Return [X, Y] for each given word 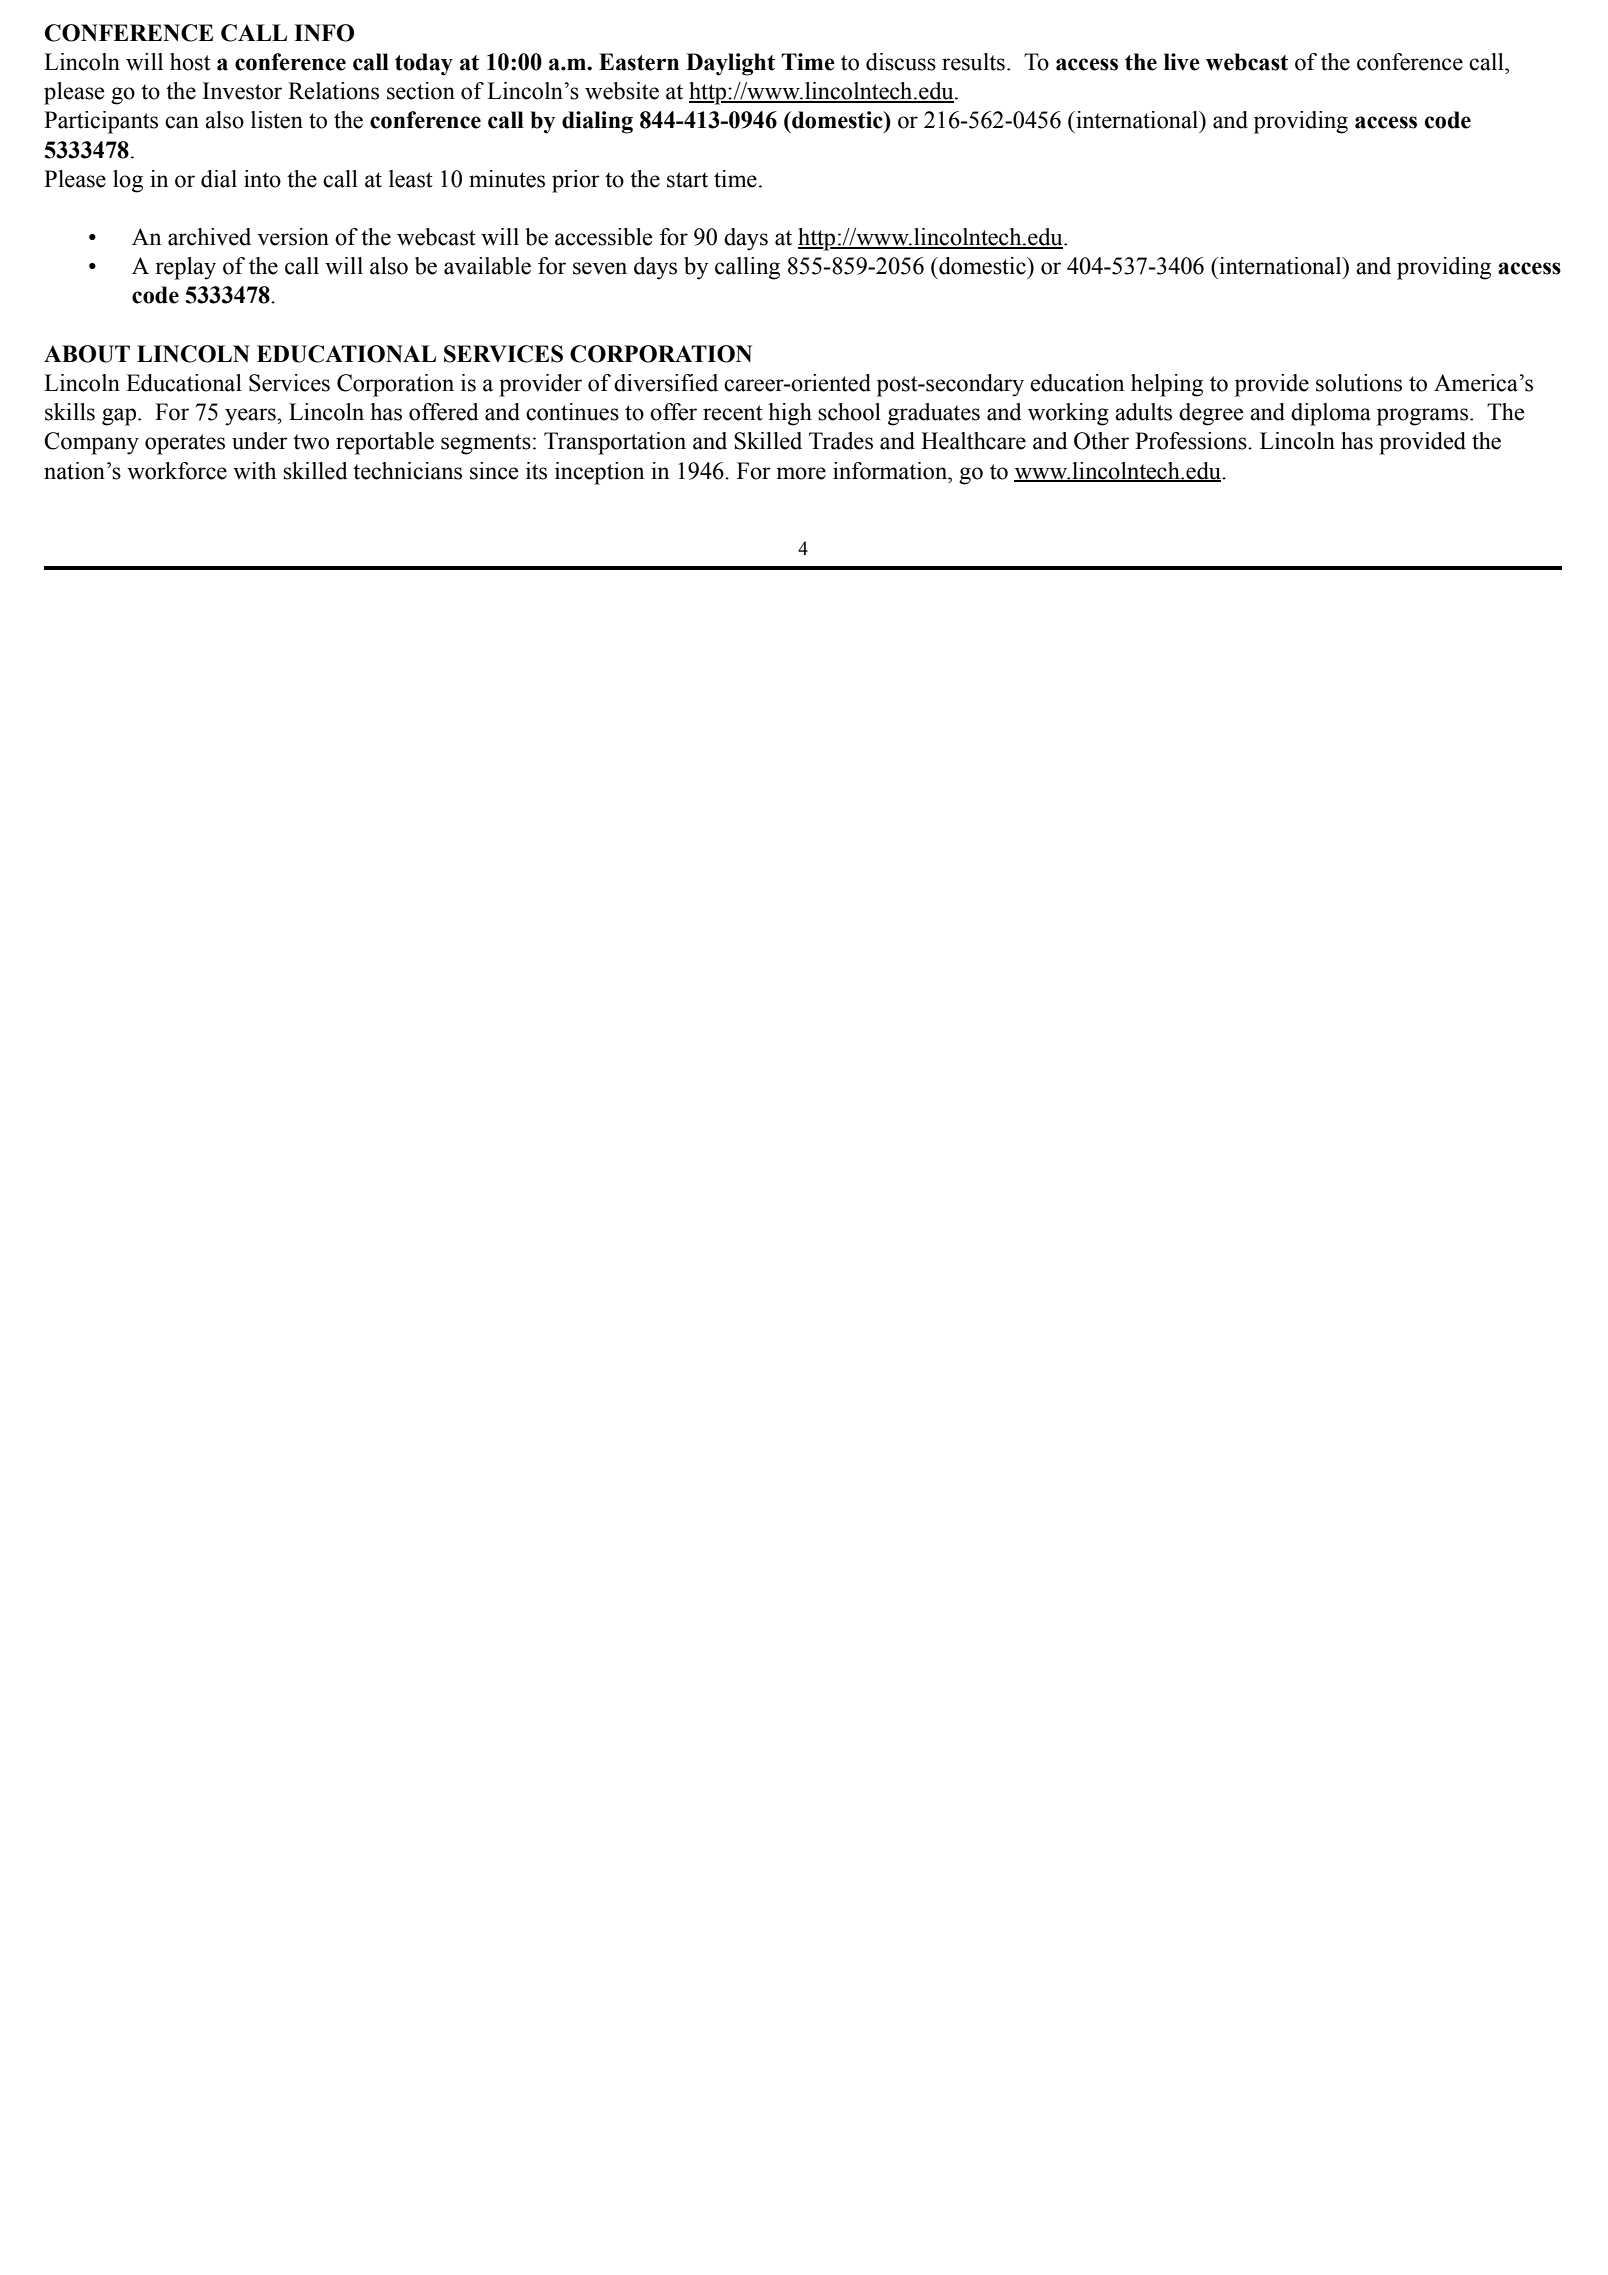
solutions [1359, 383]
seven [600, 268]
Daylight [730, 64]
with [254, 471]
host [190, 62]
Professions [1192, 441]
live [1182, 62]
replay [185, 268]
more [801, 473]
